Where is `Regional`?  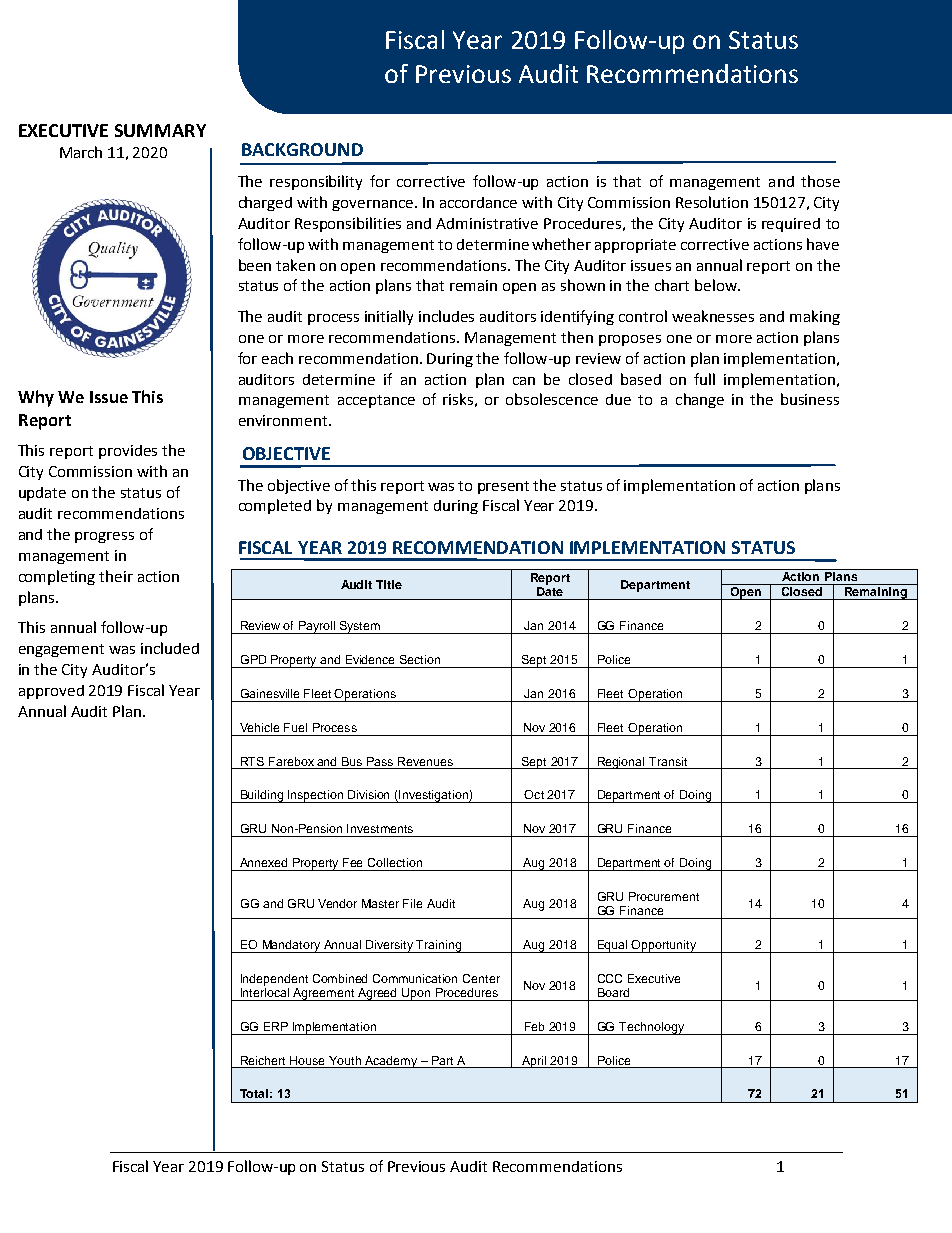 Regional is located at coordinates (621, 763).
